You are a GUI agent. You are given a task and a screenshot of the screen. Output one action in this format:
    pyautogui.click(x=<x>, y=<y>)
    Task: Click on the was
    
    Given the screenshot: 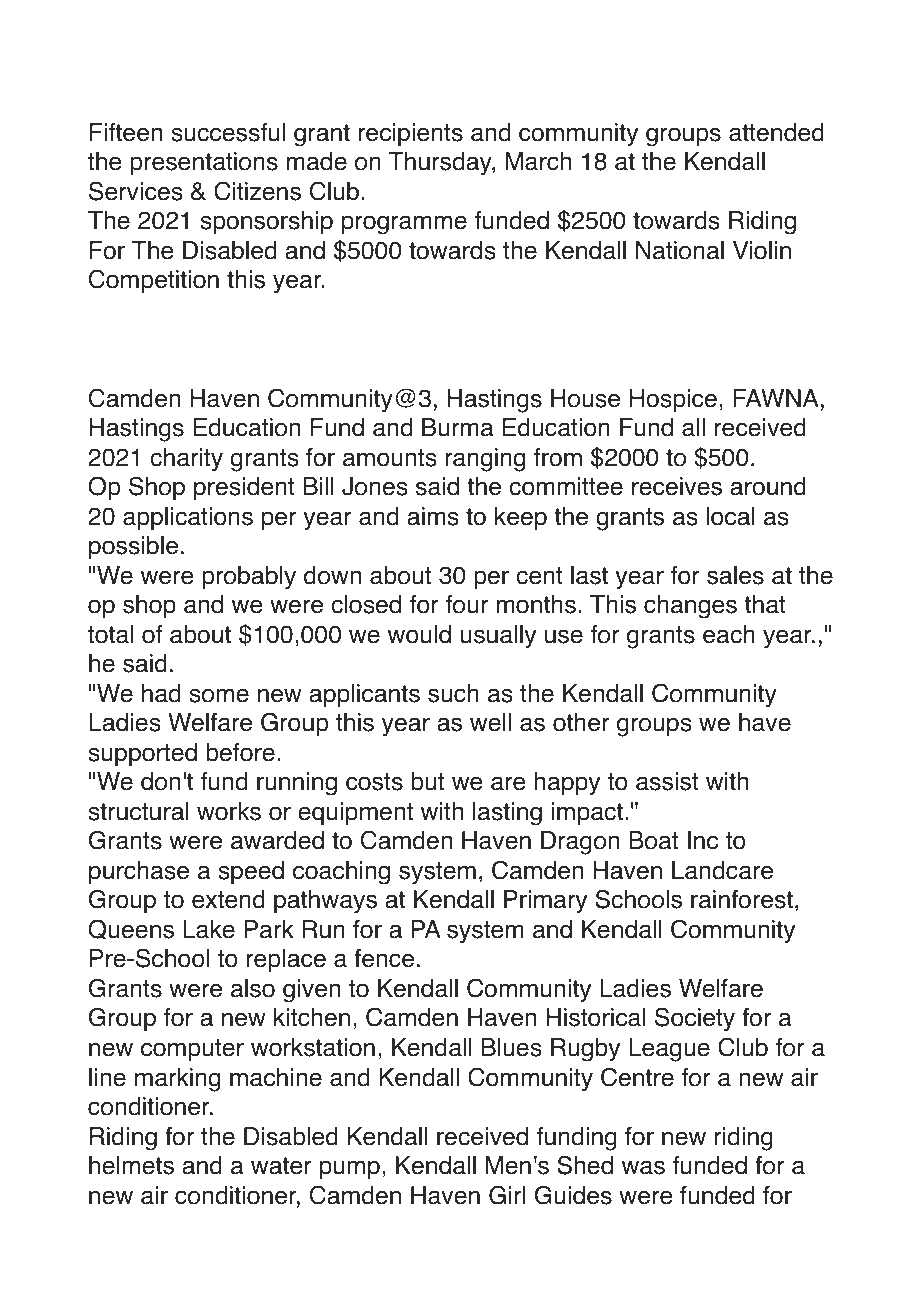 What is the action you would take?
    pyautogui.click(x=643, y=1167)
